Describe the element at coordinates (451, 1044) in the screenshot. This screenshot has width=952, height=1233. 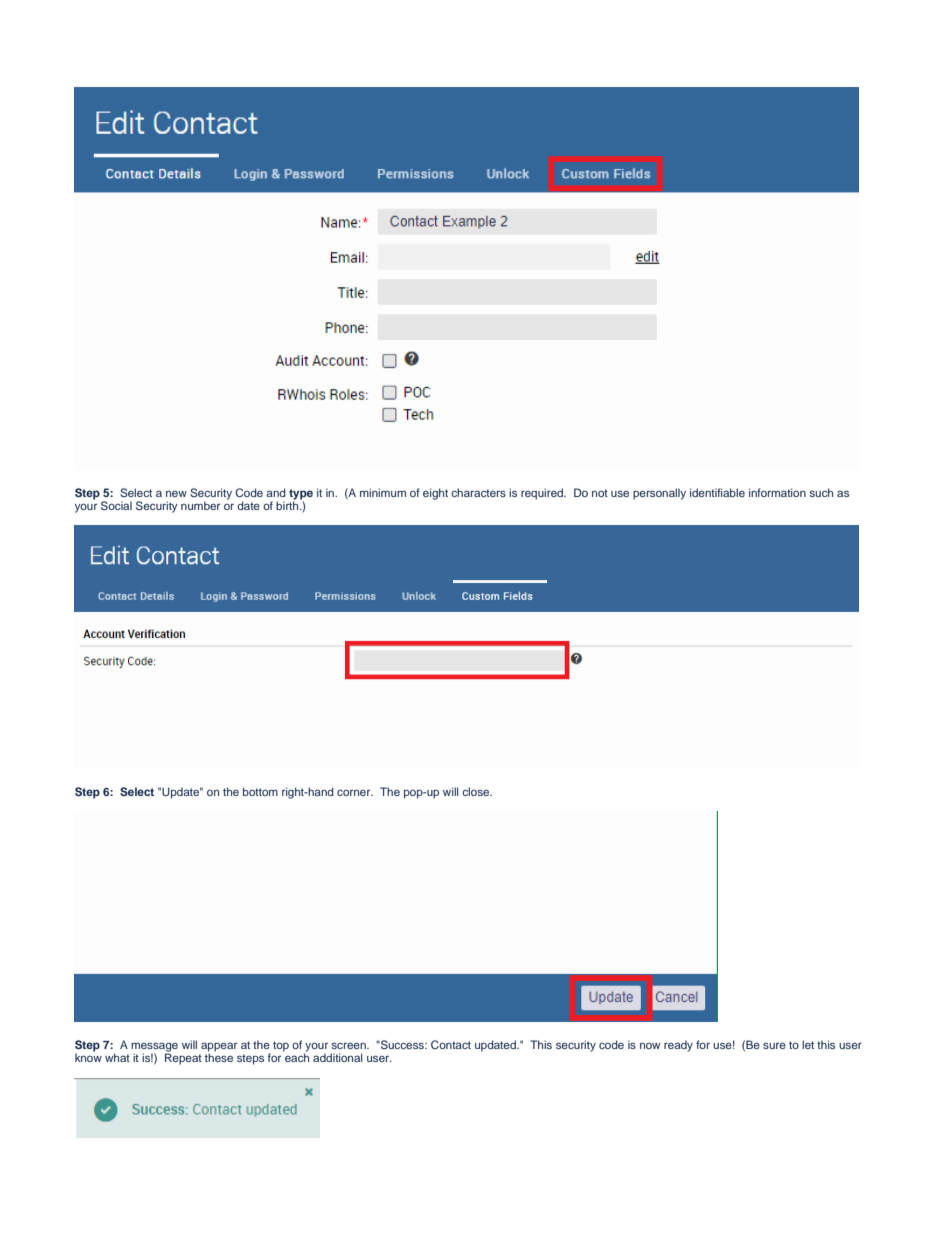
I see `Contact` at that location.
